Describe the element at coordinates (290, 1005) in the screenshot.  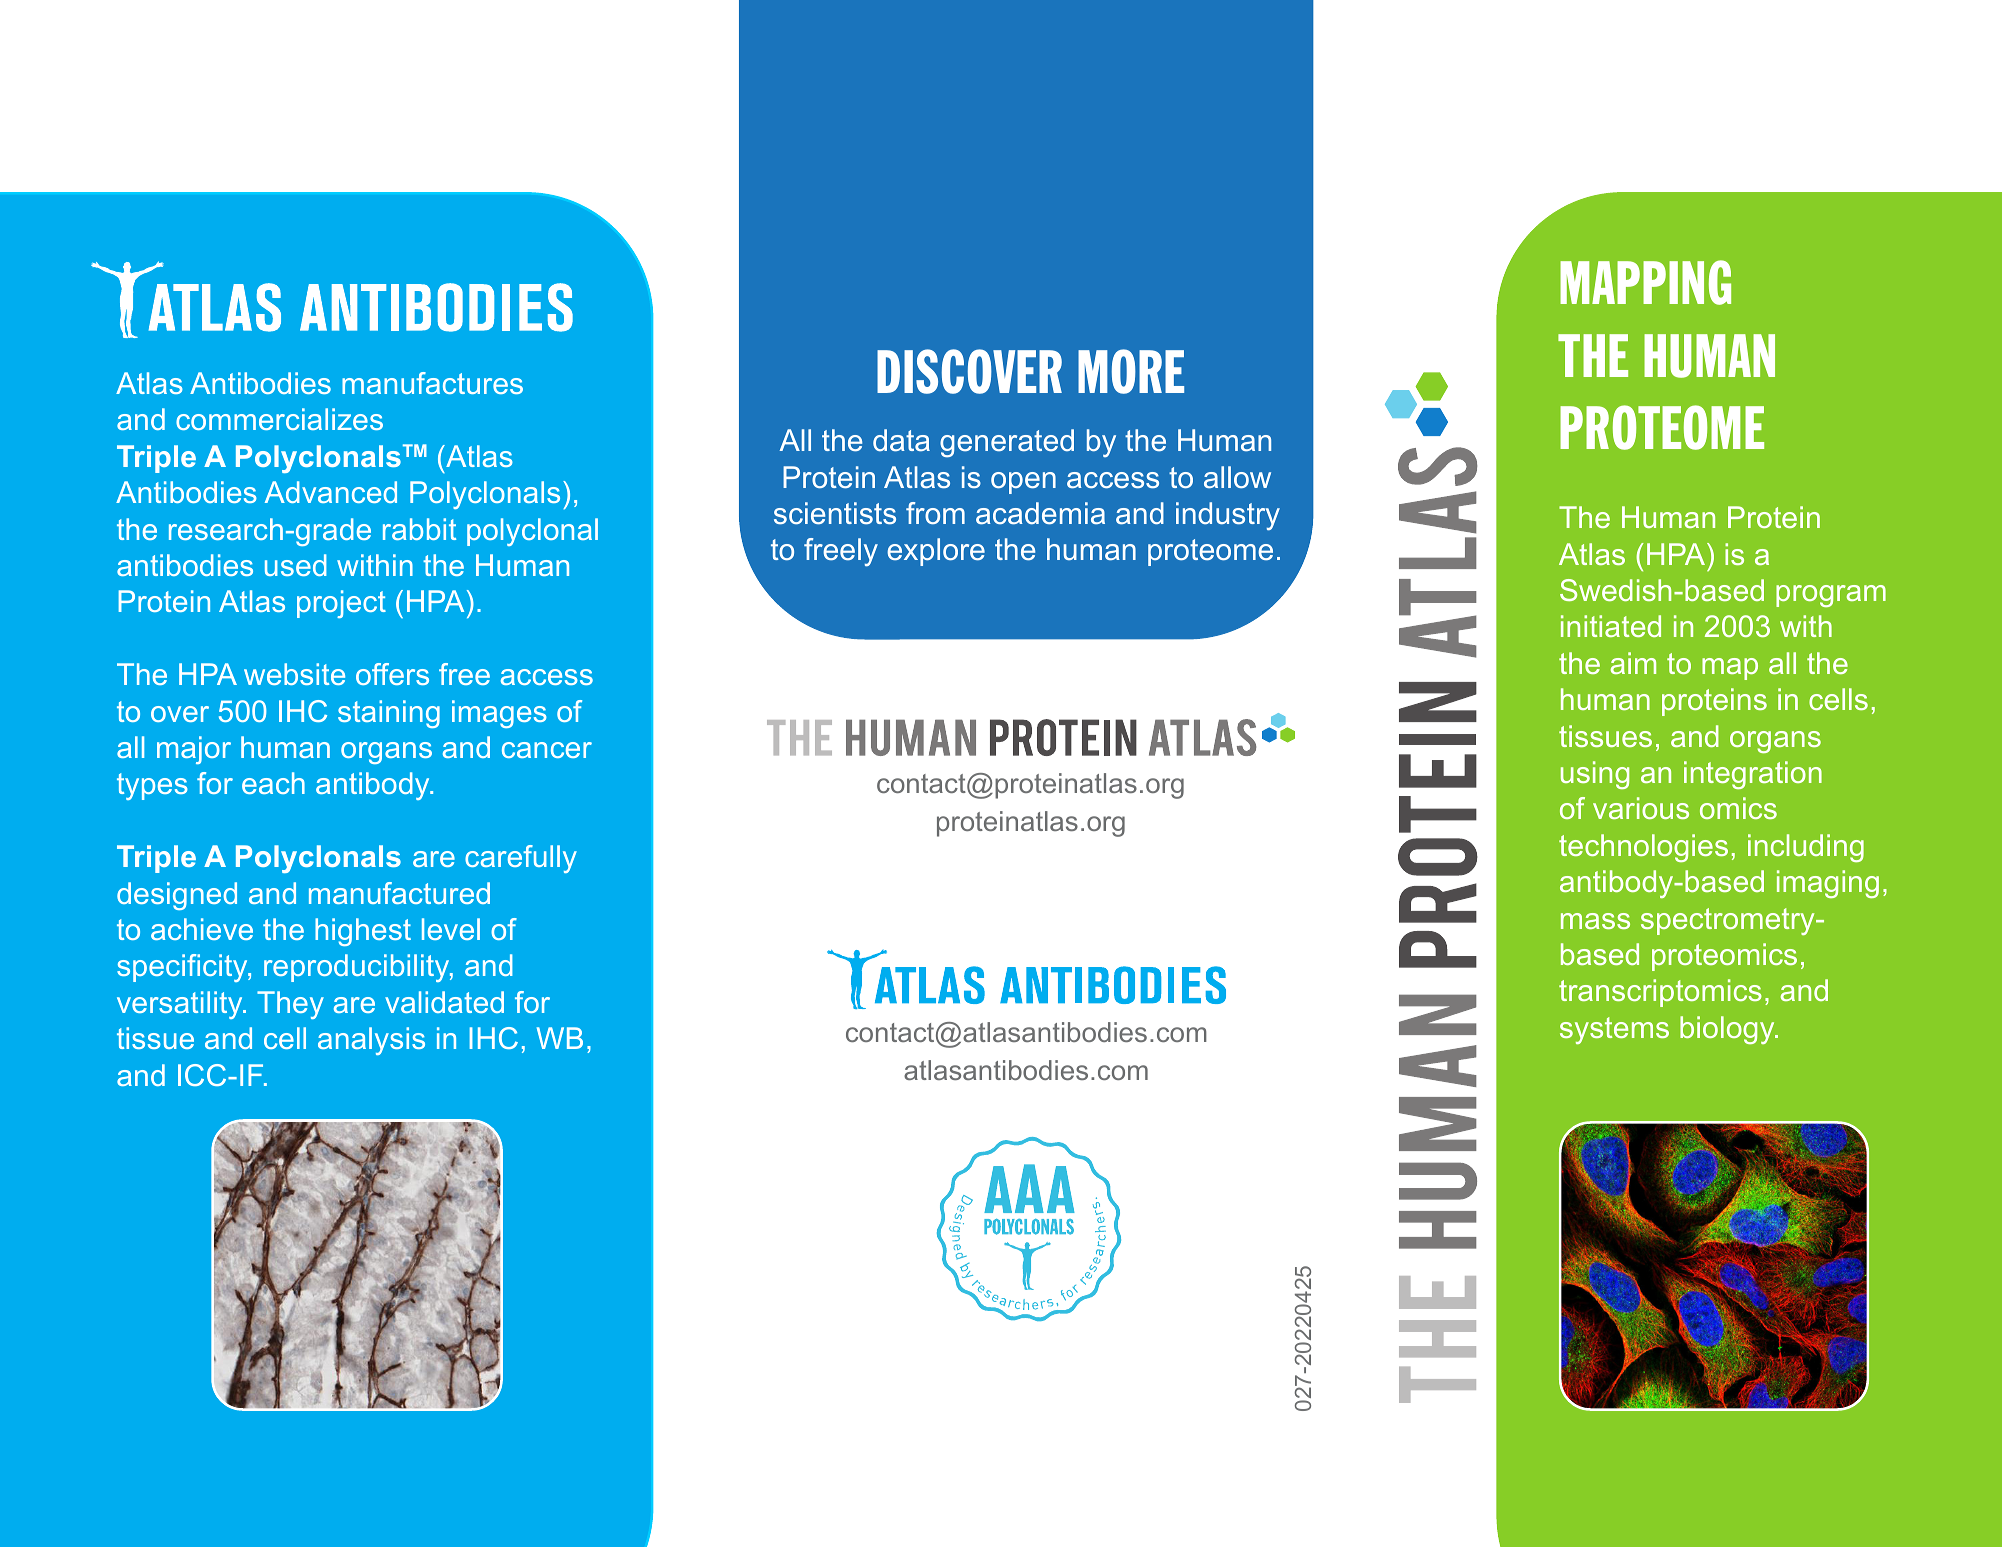
I see `They` at that location.
